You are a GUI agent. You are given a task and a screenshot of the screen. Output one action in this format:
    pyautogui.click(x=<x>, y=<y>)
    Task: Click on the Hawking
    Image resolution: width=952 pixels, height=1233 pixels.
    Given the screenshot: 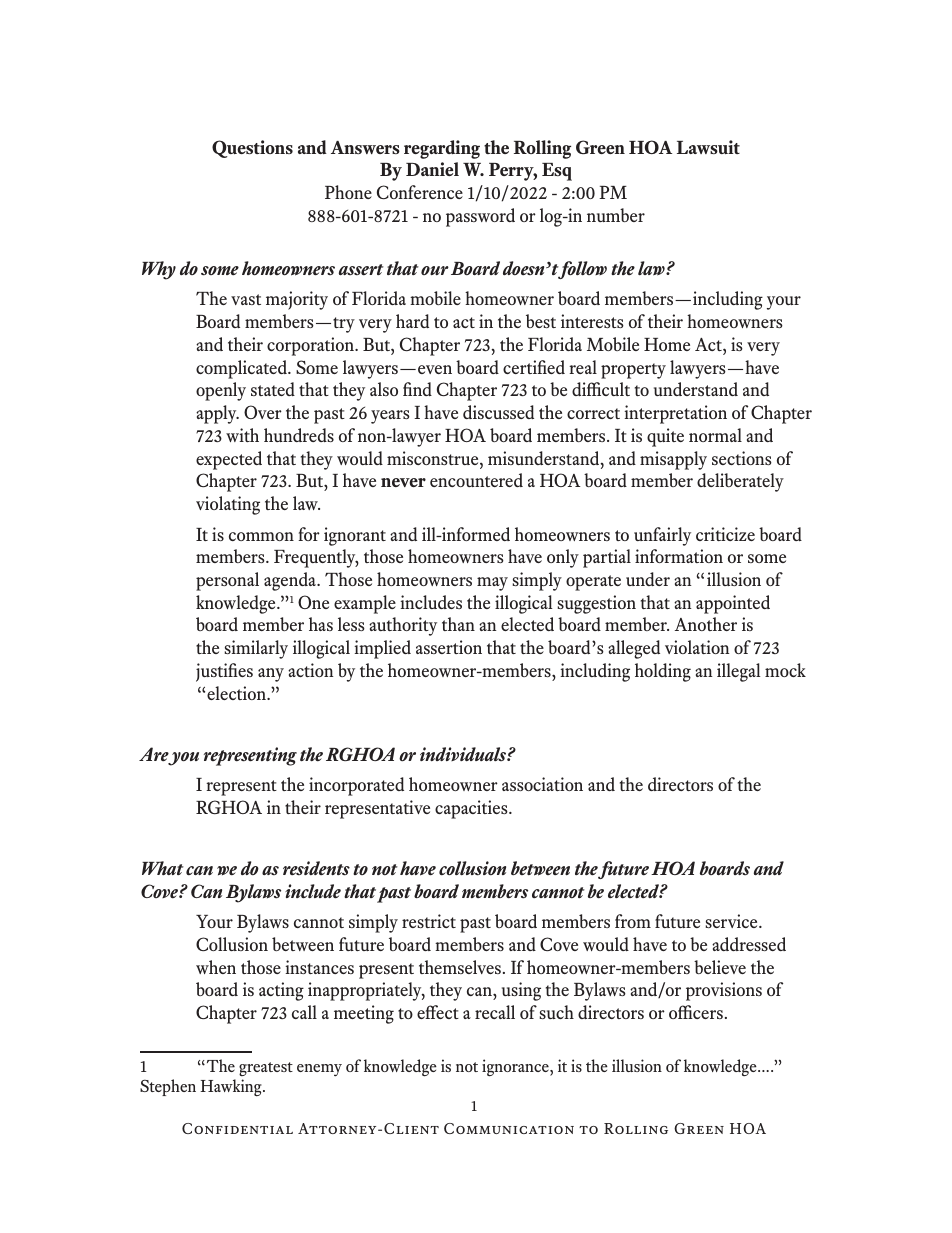 What is the action you would take?
    pyautogui.click(x=232, y=1088)
